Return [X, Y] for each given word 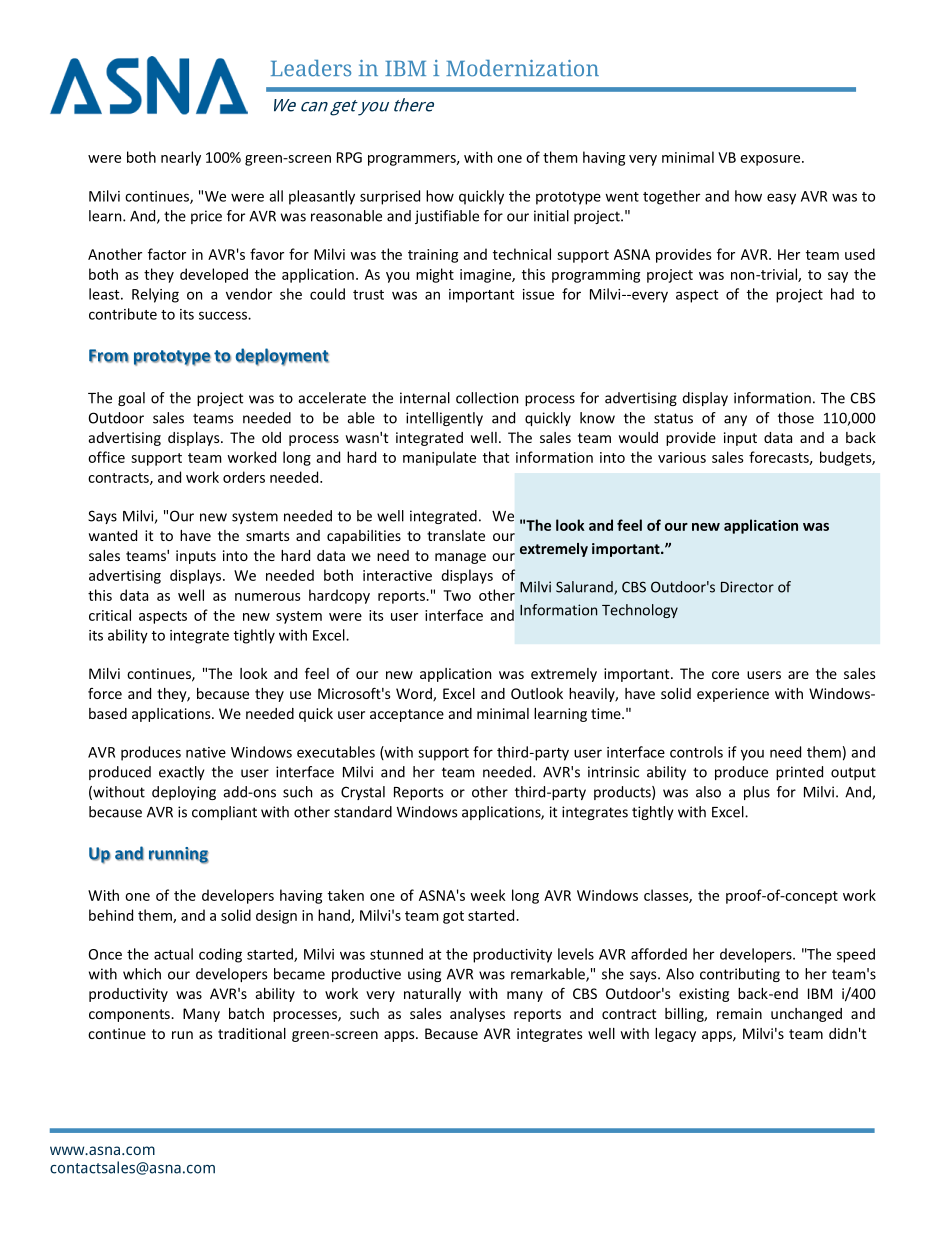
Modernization [522, 68]
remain [739, 1013]
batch [246, 1013]
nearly [181, 158]
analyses [477, 1015]
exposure [772, 160]
